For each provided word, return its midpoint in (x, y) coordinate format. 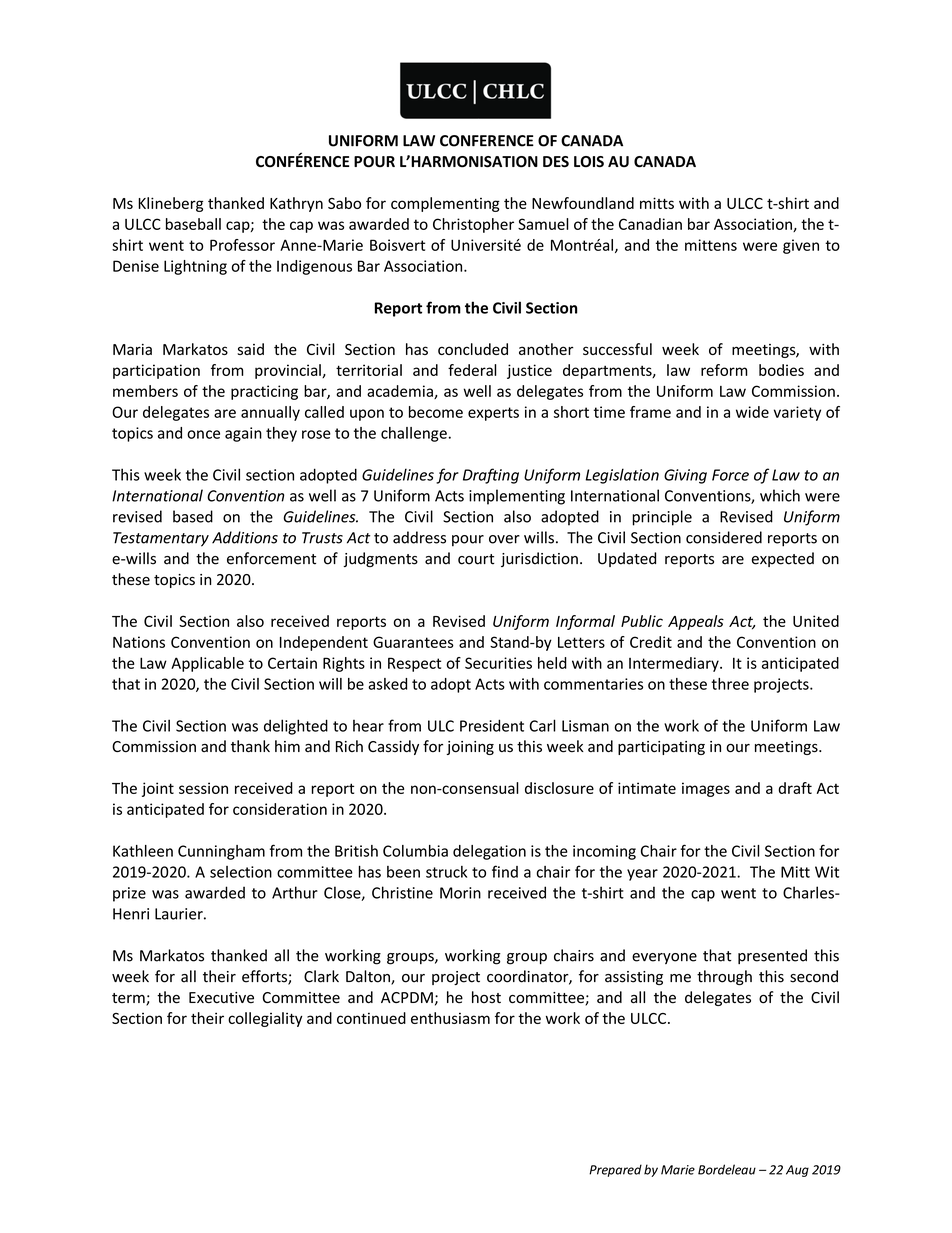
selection (241, 872)
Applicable (207, 664)
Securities (498, 663)
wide (752, 412)
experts (493, 414)
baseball (193, 224)
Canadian (650, 224)
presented (772, 956)
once (203, 434)
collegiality (265, 1019)
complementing (445, 204)
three (730, 684)
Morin (460, 893)
